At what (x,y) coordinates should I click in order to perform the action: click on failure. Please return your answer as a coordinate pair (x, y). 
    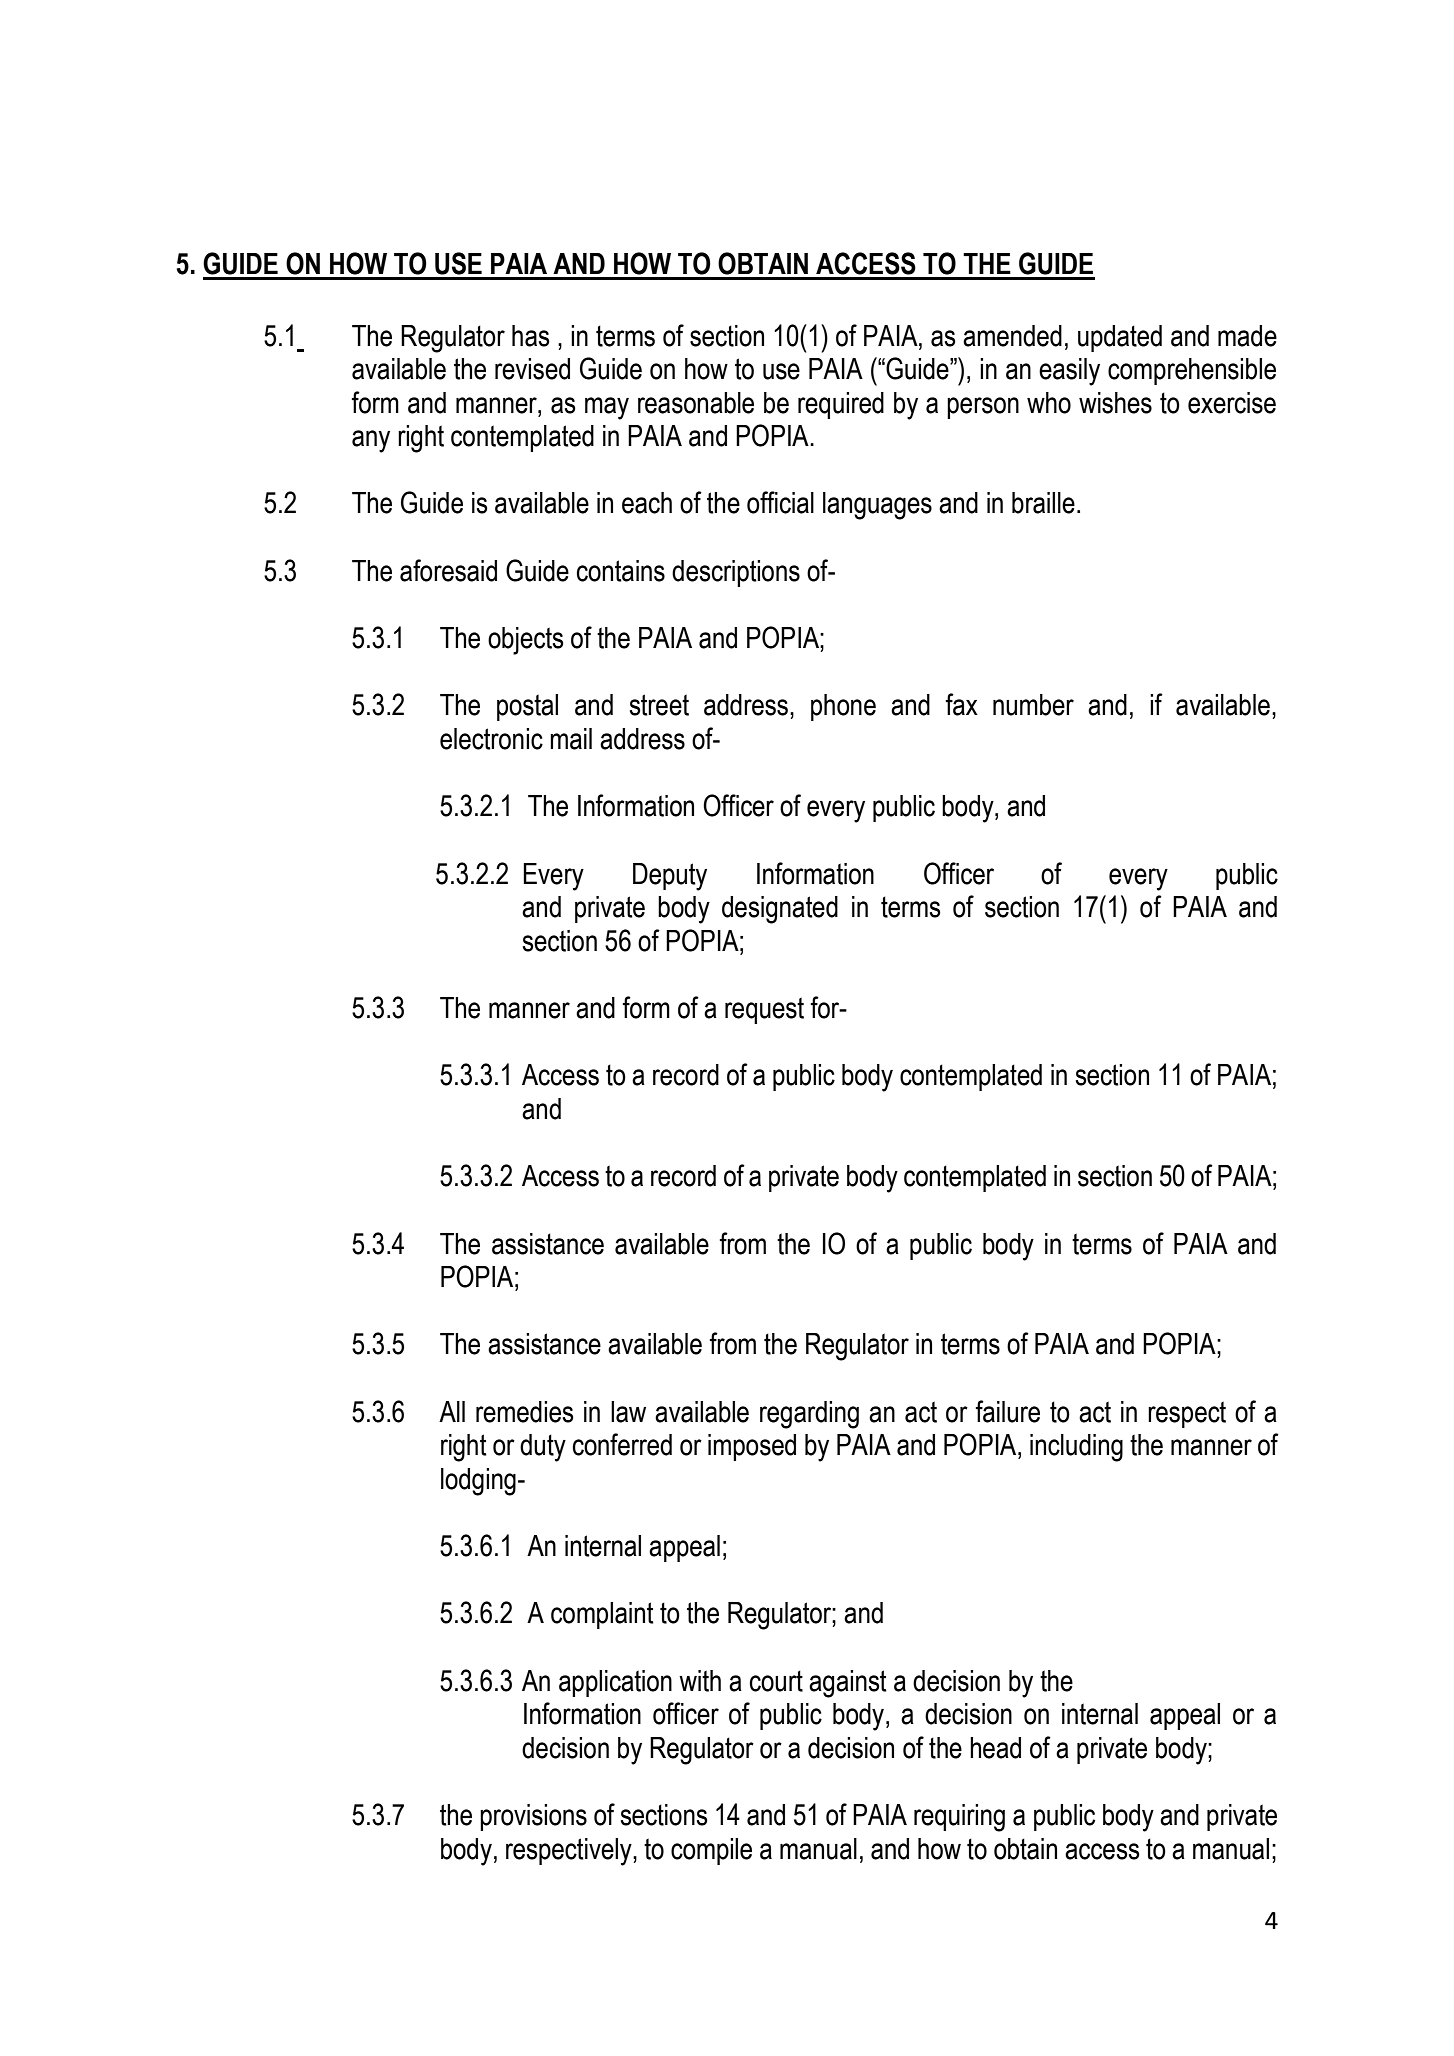
    Looking at the image, I should click on (1007, 1411).
